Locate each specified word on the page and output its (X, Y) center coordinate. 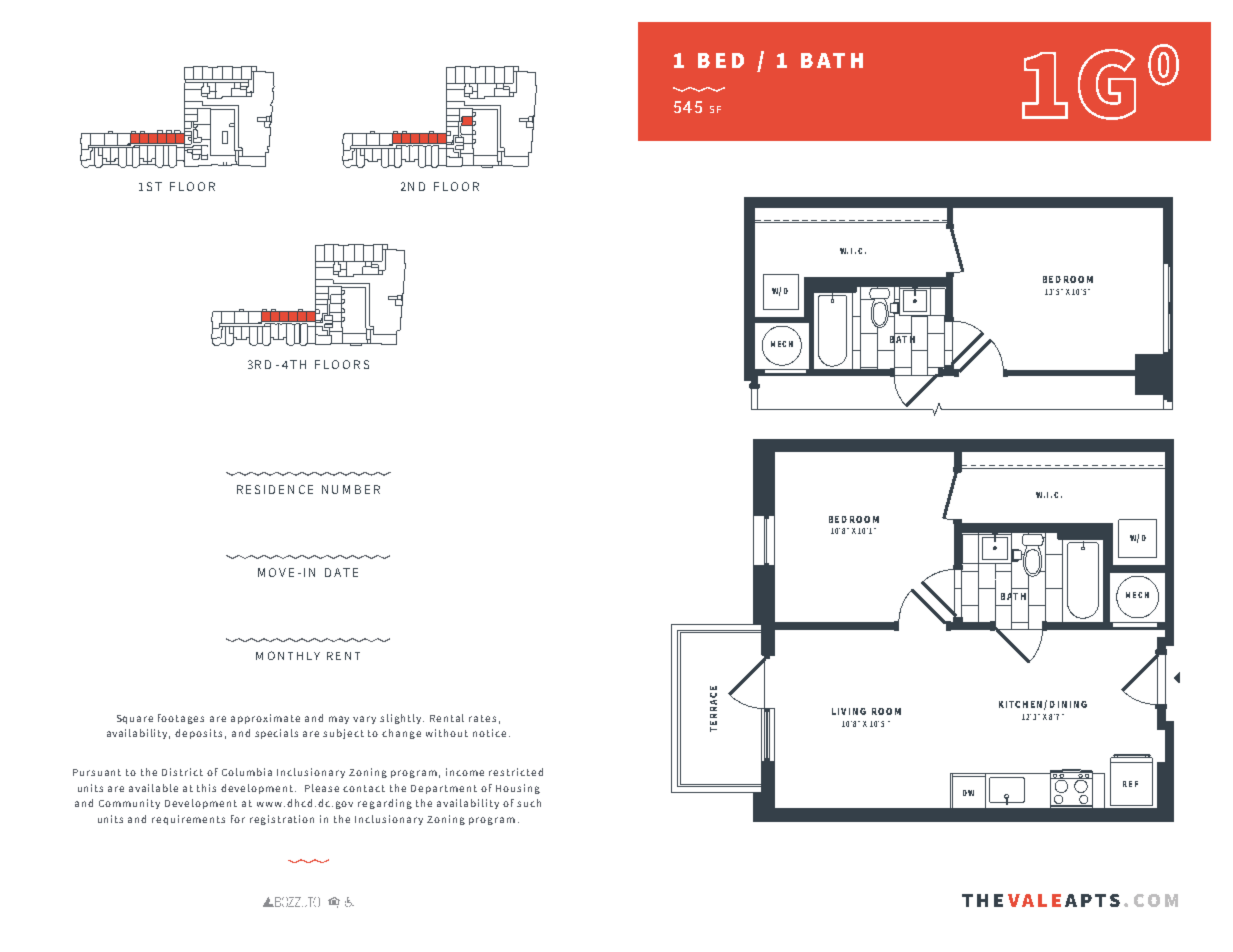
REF (1130, 784)
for (238, 819)
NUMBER (351, 489)
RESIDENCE (275, 489)
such (529, 803)
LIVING (849, 711)
